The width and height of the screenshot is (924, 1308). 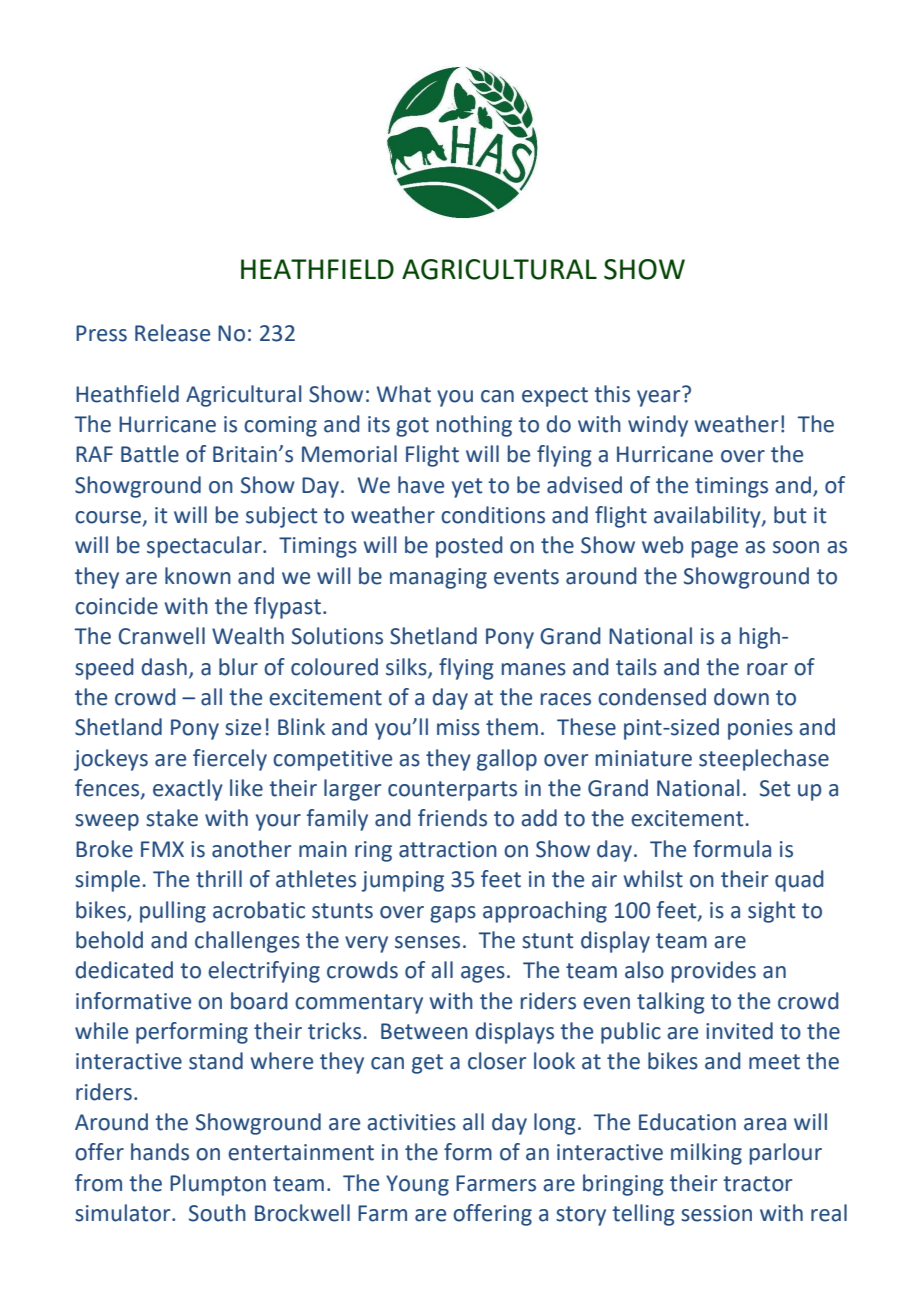 I want to click on year, so click(x=660, y=397).
